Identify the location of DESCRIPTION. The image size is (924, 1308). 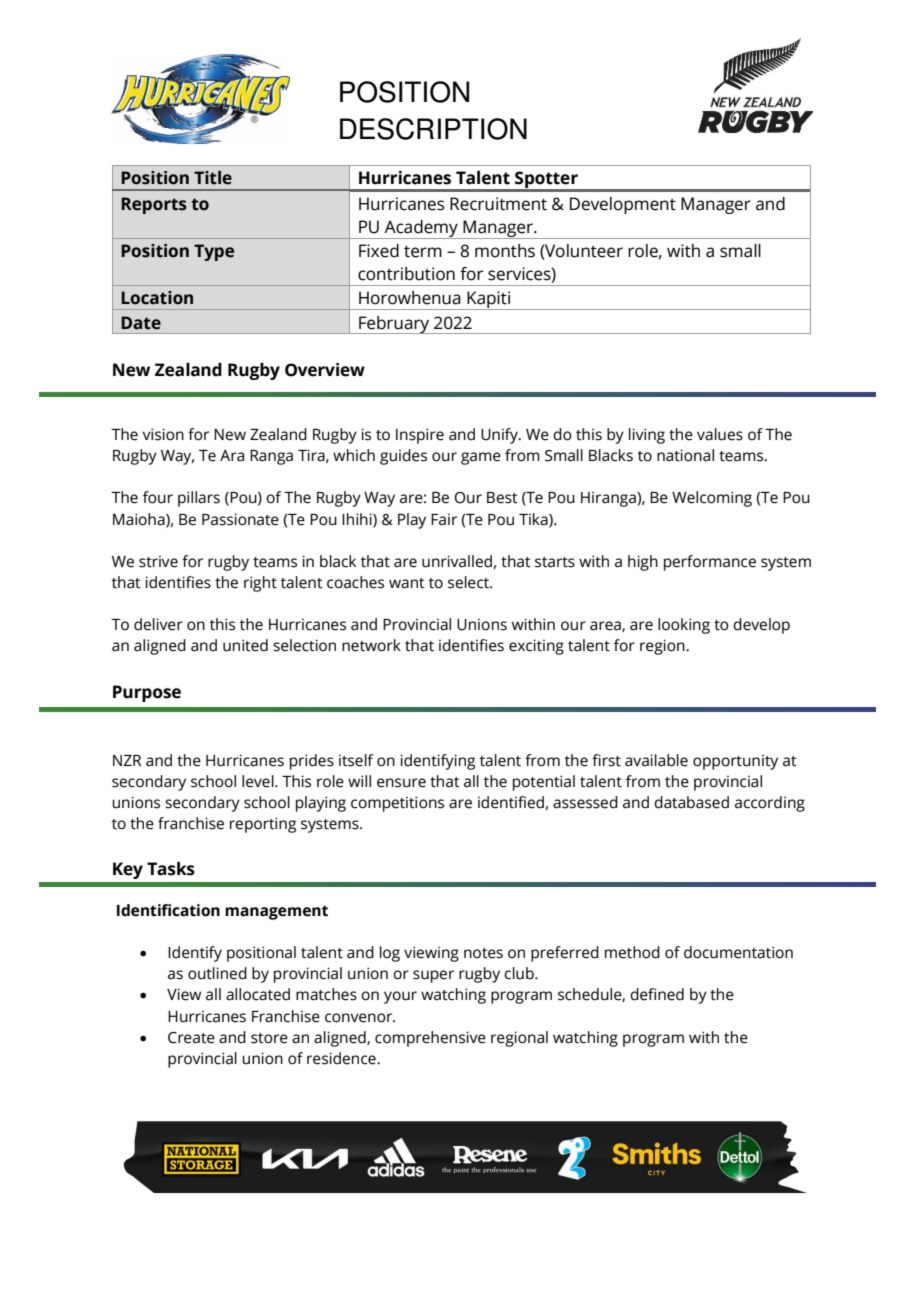
(433, 129).
